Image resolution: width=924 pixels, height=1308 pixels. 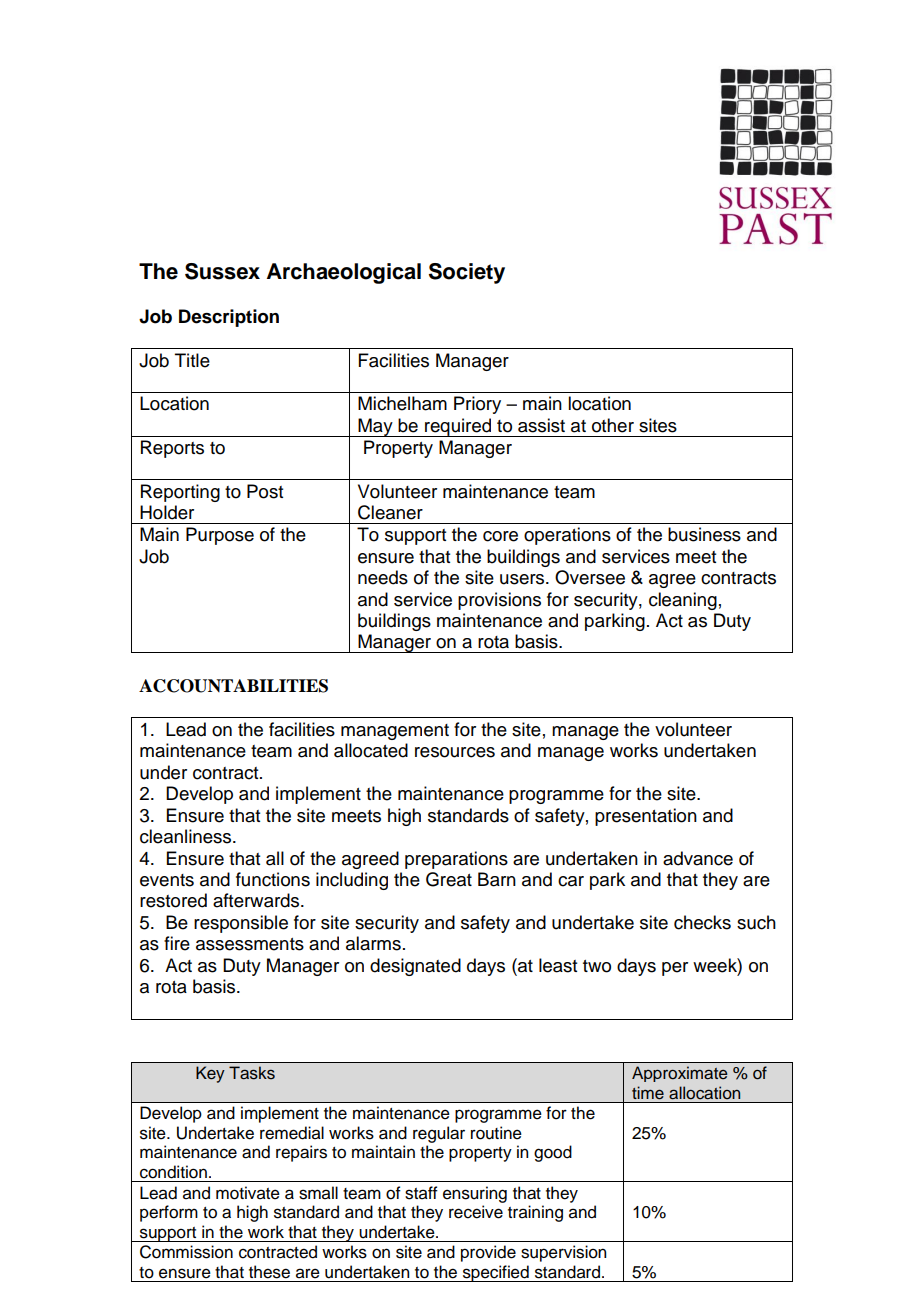 I want to click on checks, so click(x=702, y=922).
